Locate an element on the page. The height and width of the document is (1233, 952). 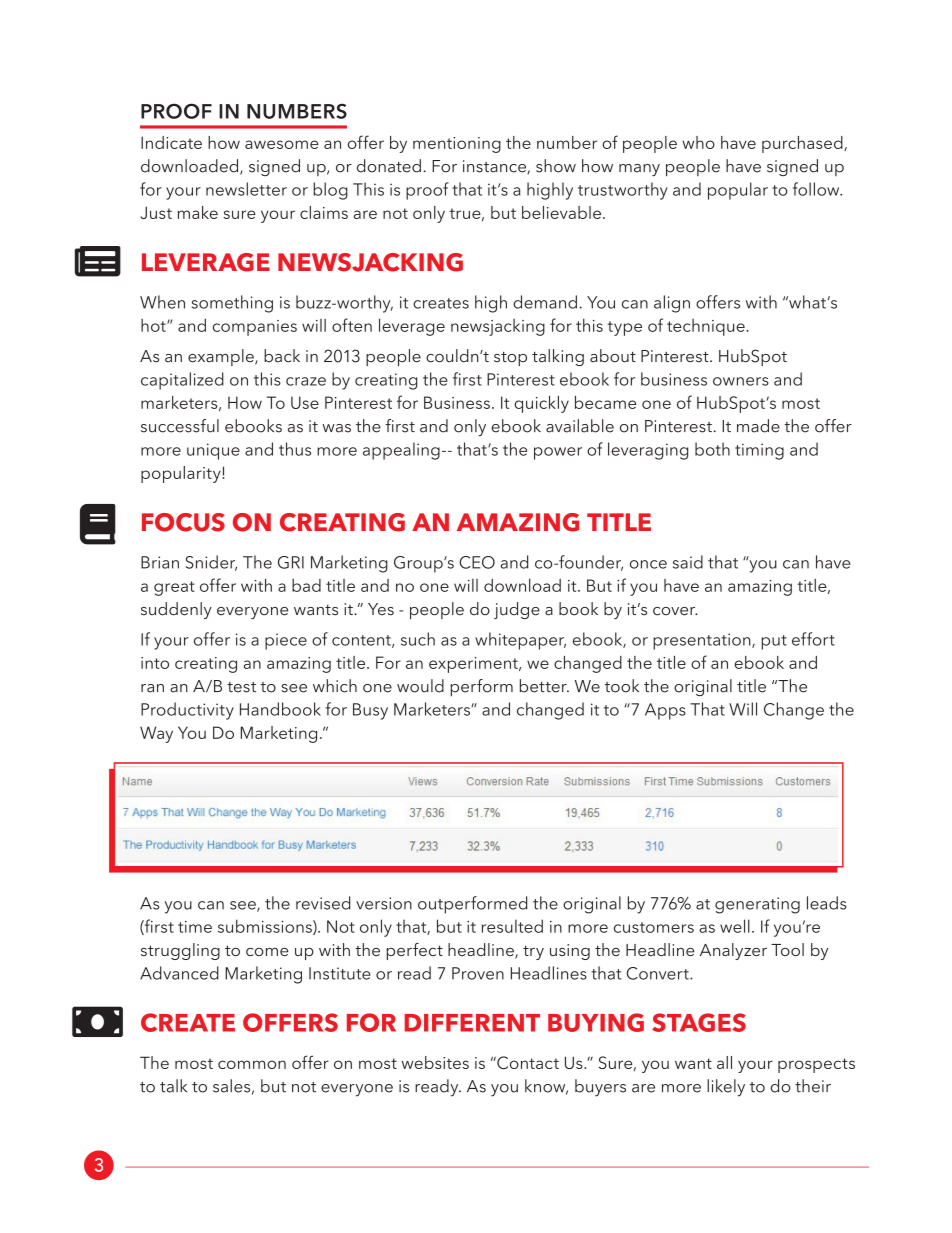
who is located at coordinates (698, 142).
